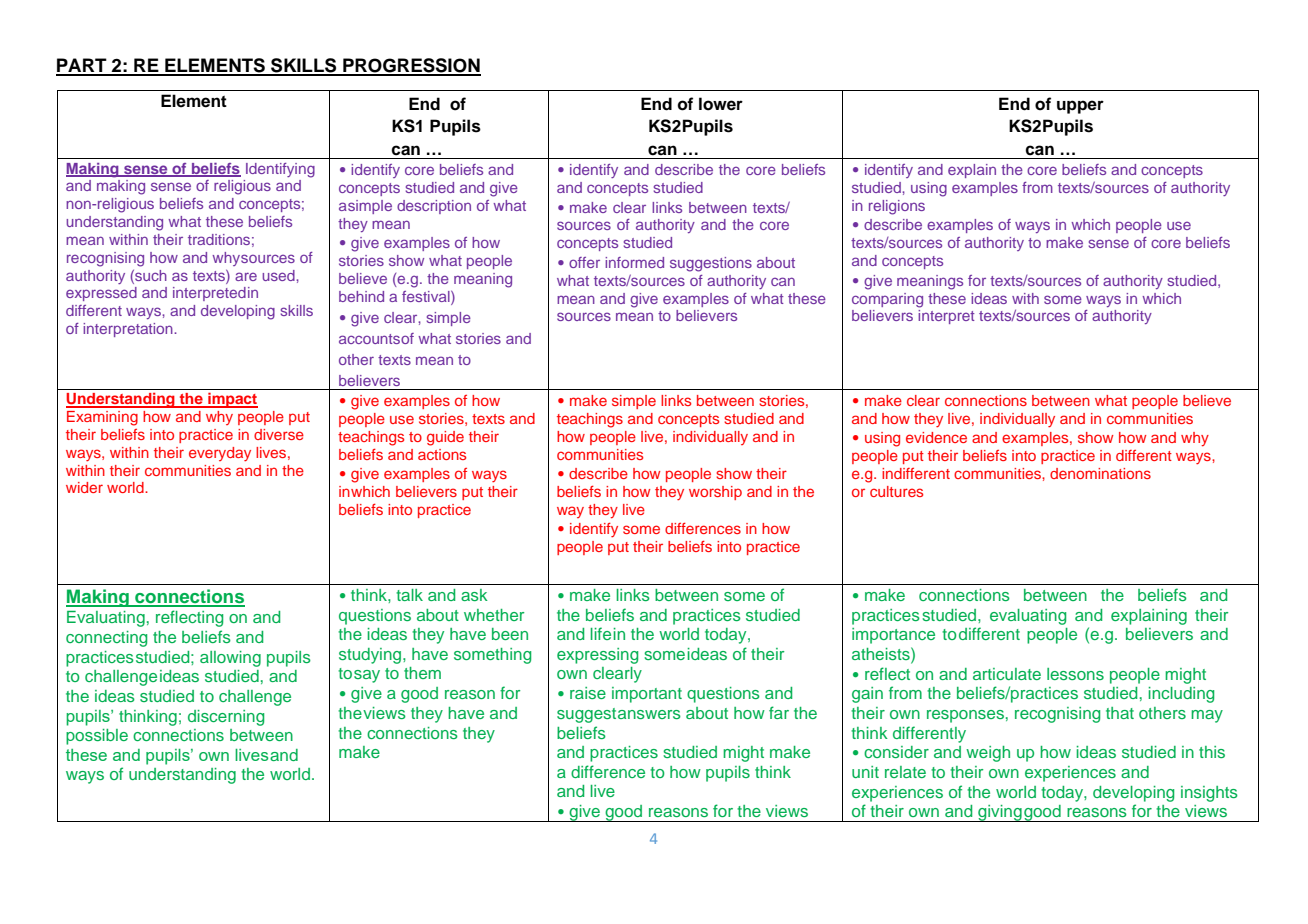  Describe the element at coordinates (279, 434) in the document. I see `diverse` at that location.
